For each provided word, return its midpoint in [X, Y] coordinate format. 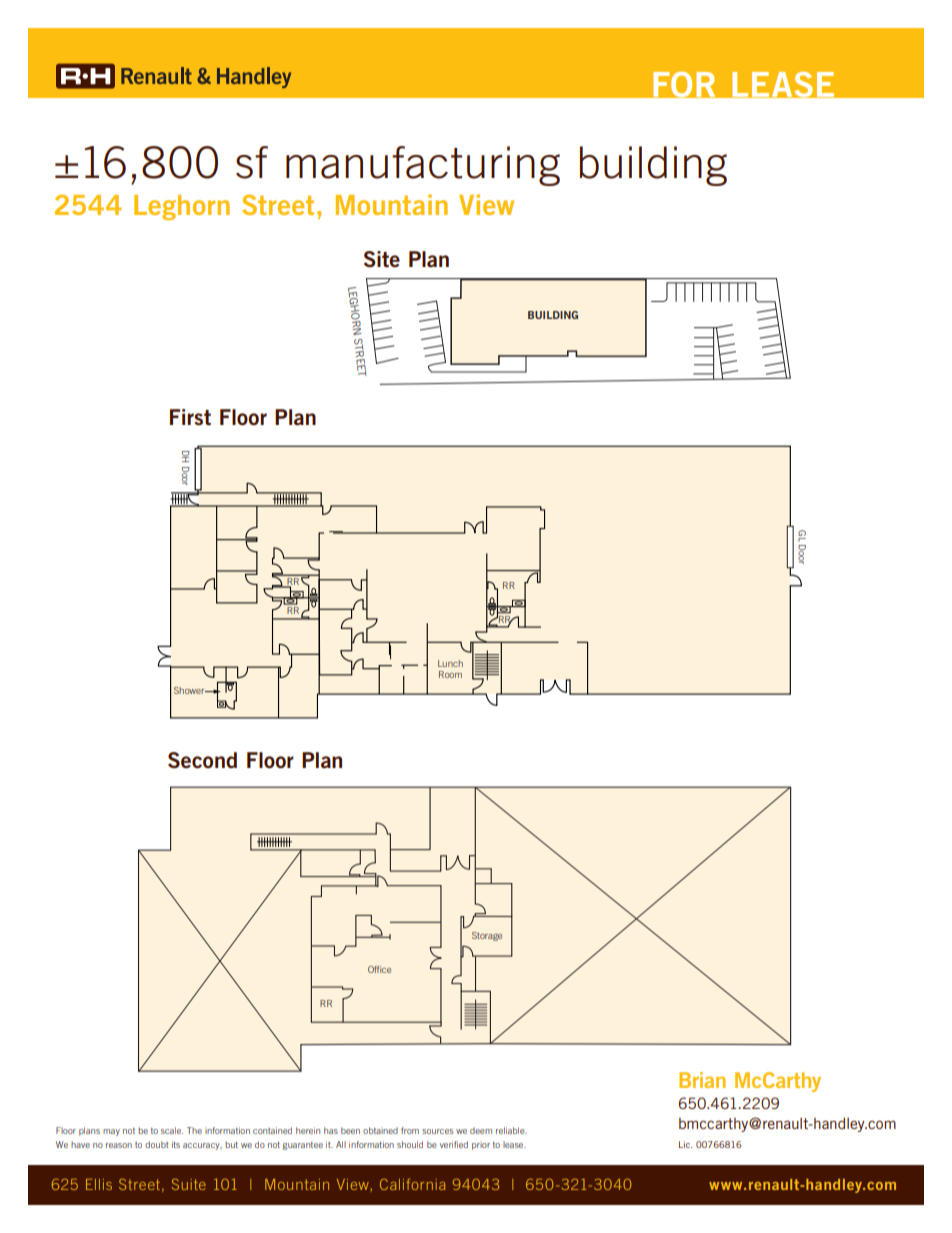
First [190, 417]
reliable [511, 1130]
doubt [157, 1144]
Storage [487, 936]
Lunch [450, 663]
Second [202, 760]
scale [172, 1130]
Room [450, 674]
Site [382, 259]
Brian [702, 1080]
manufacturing [423, 166]
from [410, 1130]
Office [379, 969]
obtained [380, 1130]
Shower [190, 690]
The [194, 1130]
